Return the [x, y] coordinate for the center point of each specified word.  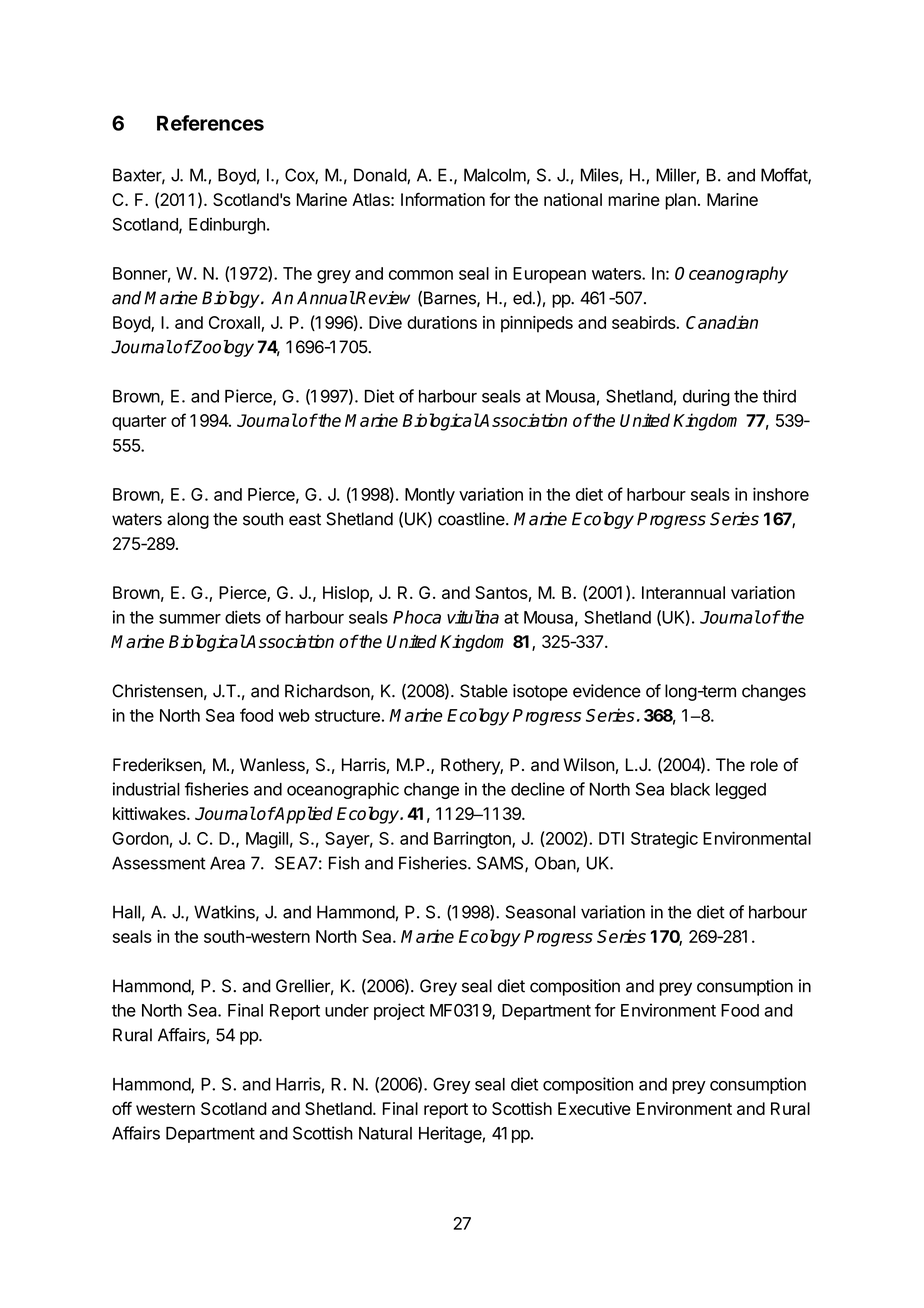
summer [190, 619]
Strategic [664, 840]
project [399, 1011]
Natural [385, 1133]
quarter [139, 423]
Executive [594, 1108]
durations [442, 322]
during [706, 397]
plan [680, 201]
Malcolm [495, 175]
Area [227, 863]
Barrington [473, 840]
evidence [607, 691]
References [210, 123]
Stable [484, 691]
